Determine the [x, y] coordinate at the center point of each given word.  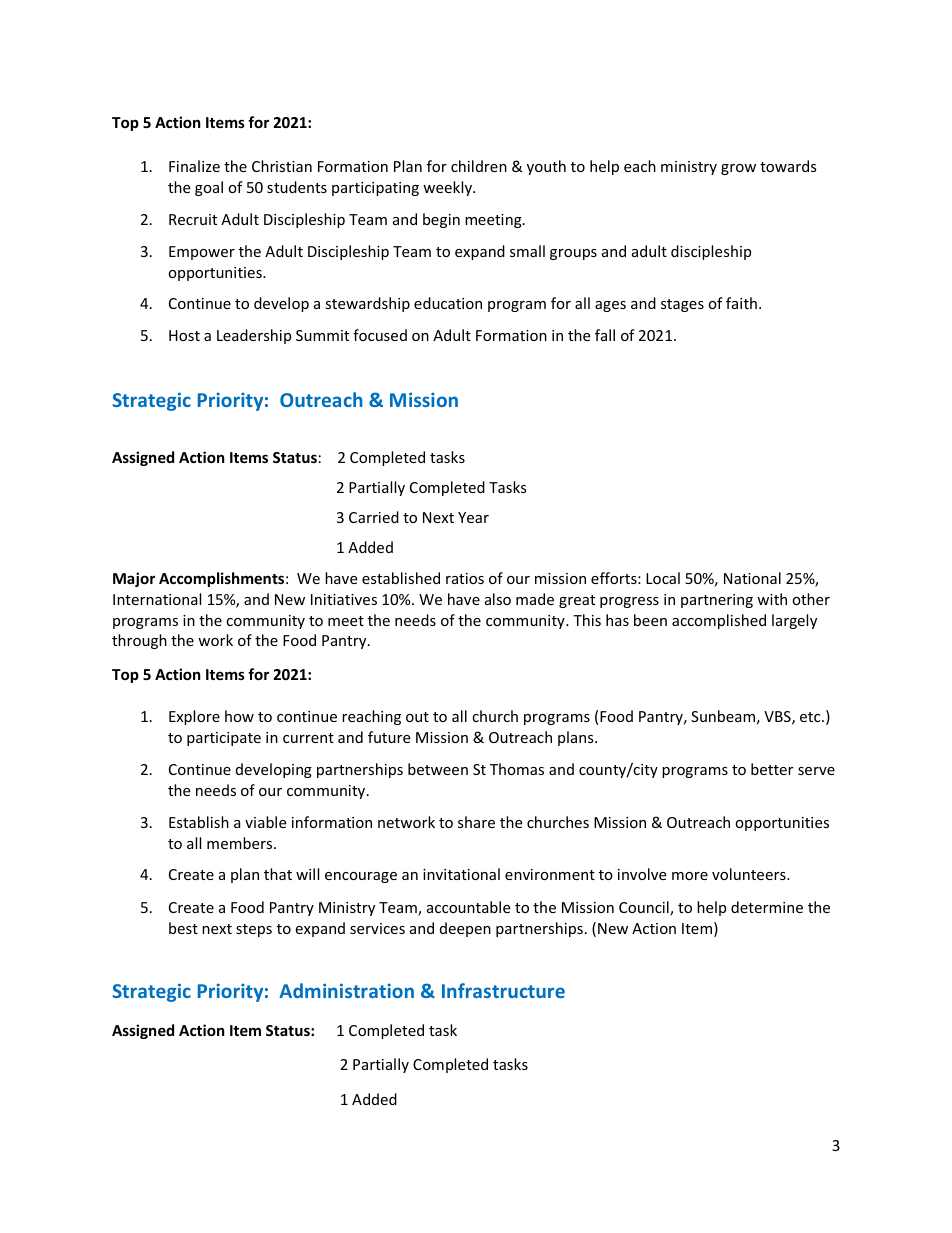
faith [741, 303]
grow [738, 169]
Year [473, 517]
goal [209, 188]
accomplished [719, 621]
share [476, 822]
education [448, 303]
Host [184, 335]
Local [663, 578]
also [498, 599]
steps [254, 930]
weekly [449, 188]
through [139, 641]
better [772, 769]
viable [265, 822]
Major [134, 579]
